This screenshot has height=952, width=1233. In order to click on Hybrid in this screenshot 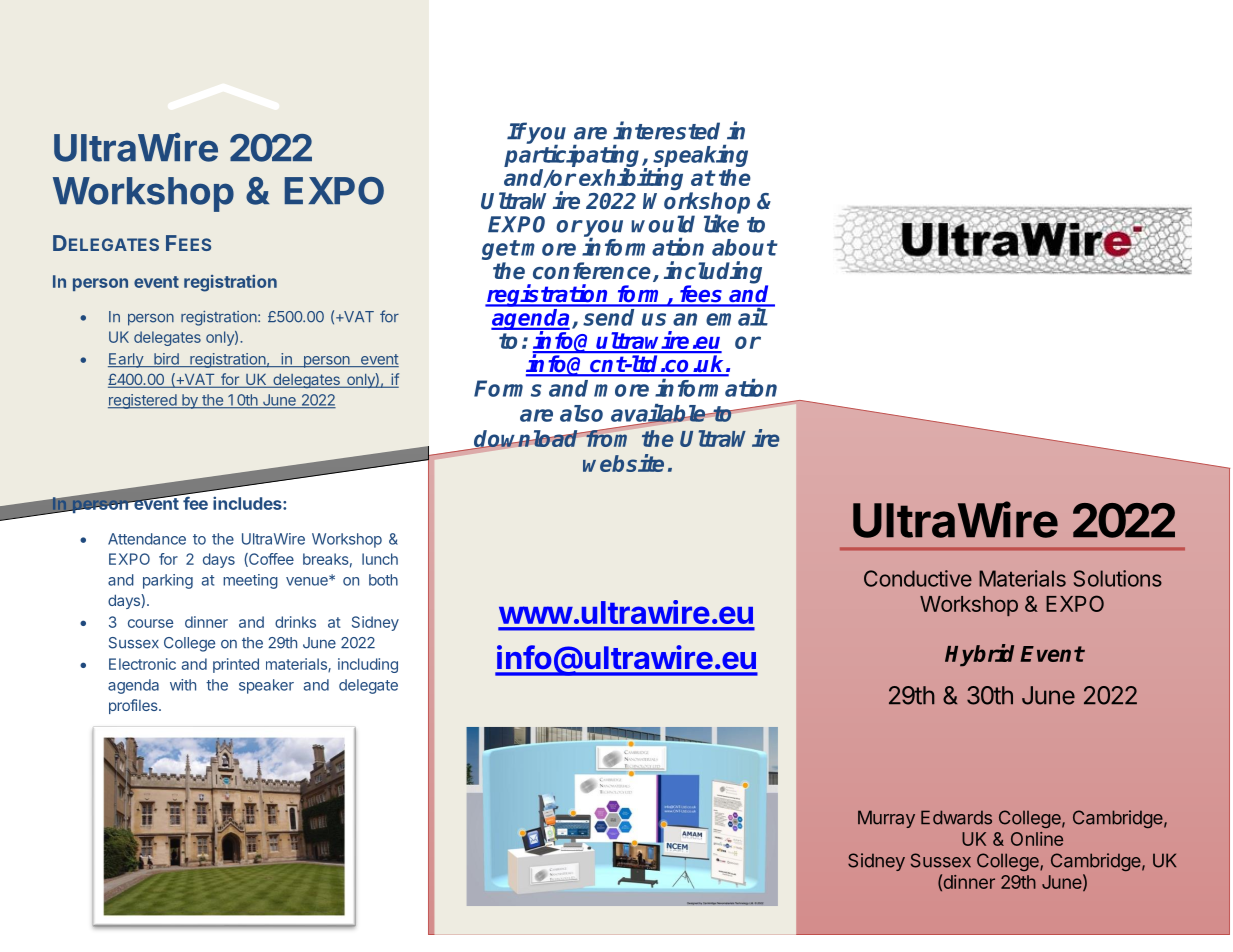, I will do `click(979, 655)`.
